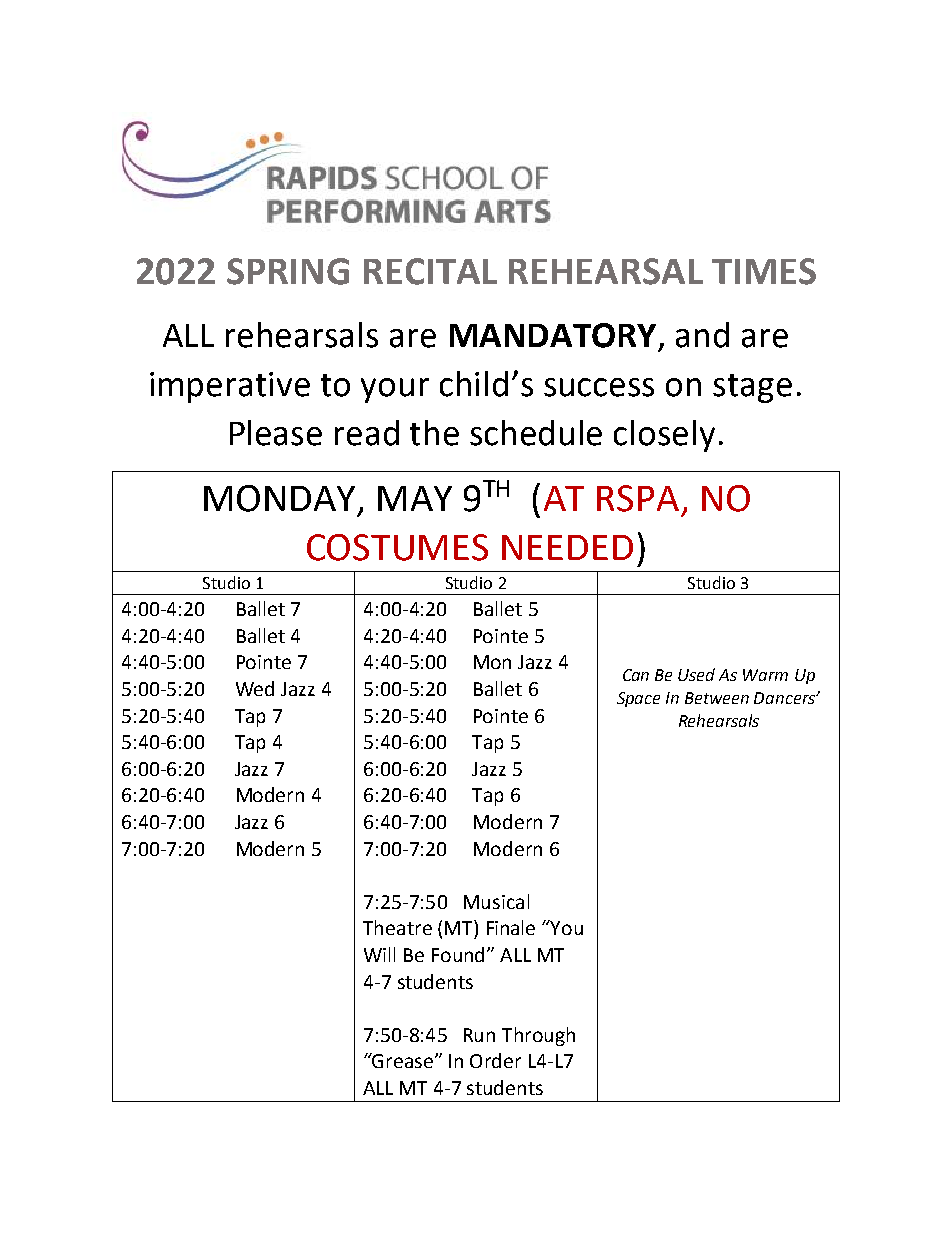  I want to click on Run, so click(479, 1035).
